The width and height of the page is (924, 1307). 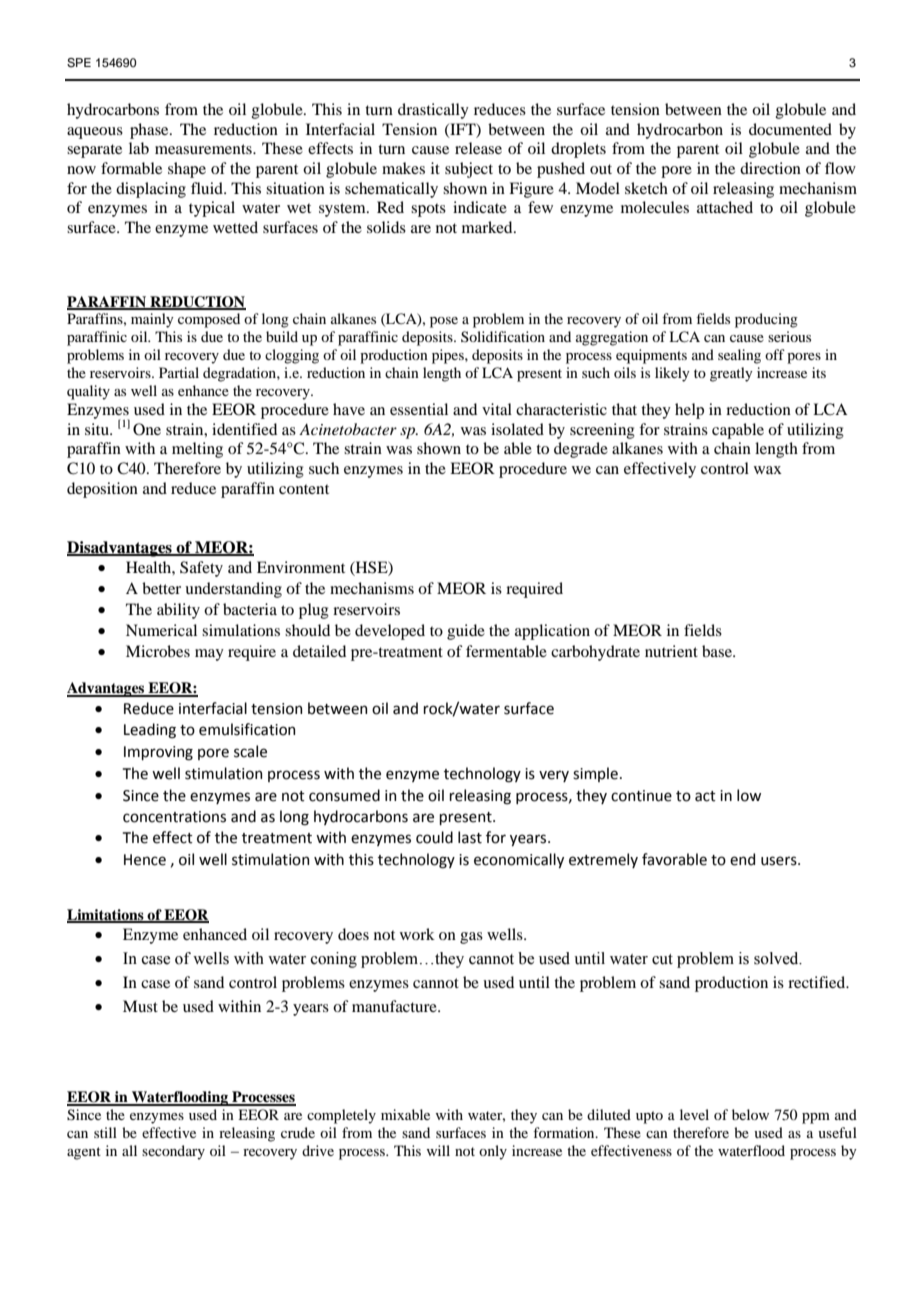 What do you see at coordinates (173, 1152) in the page?
I see `secondary` at bounding box center [173, 1152].
